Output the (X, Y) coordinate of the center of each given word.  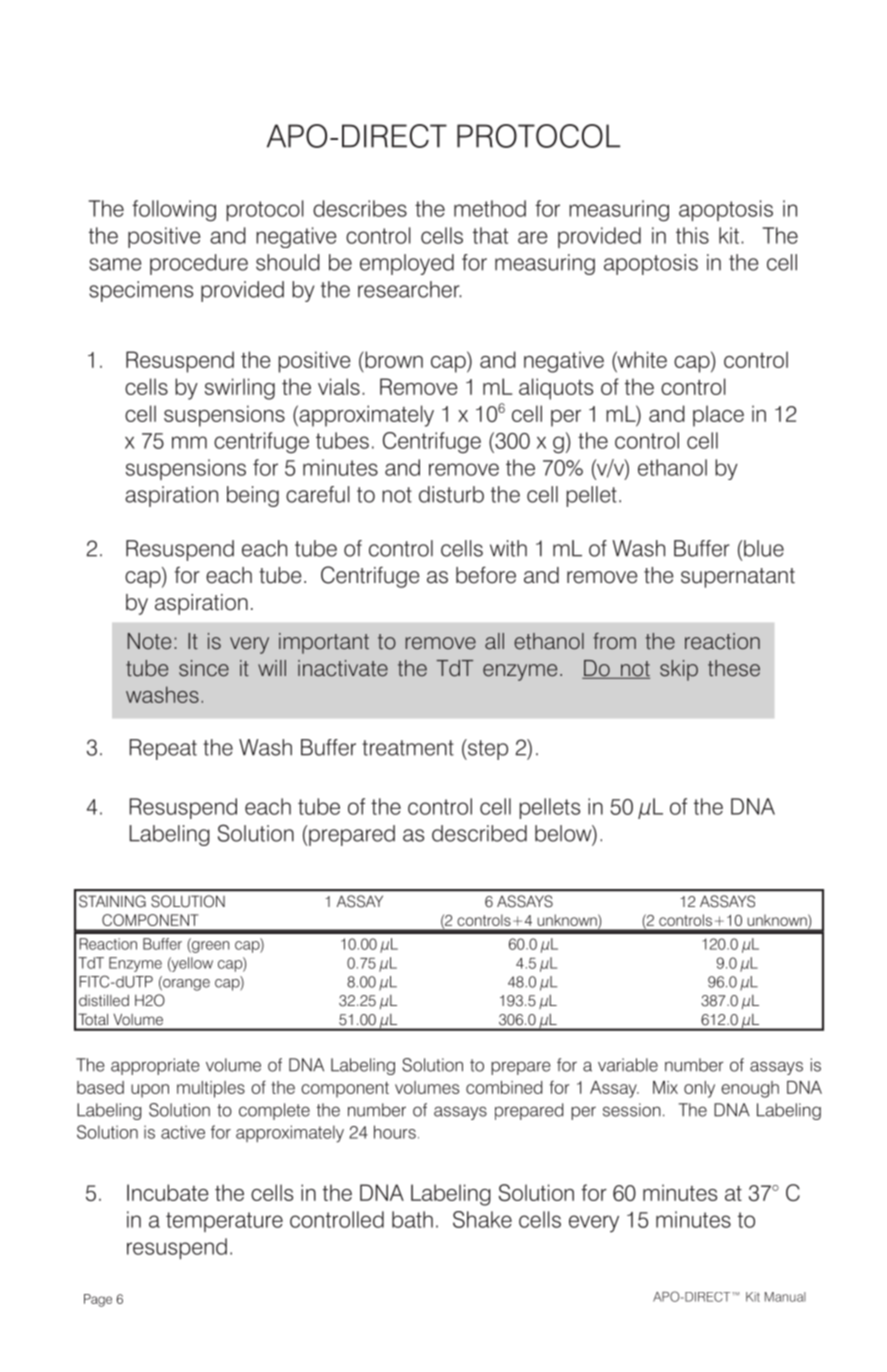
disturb (451, 494)
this (692, 235)
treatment (408, 748)
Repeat (163, 749)
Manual (785, 1297)
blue (764, 548)
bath (412, 1219)
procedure (199, 264)
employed (407, 264)
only (699, 1089)
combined (504, 1087)
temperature (224, 1222)
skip (679, 670)
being (253, 496)
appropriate (155, 1066)
